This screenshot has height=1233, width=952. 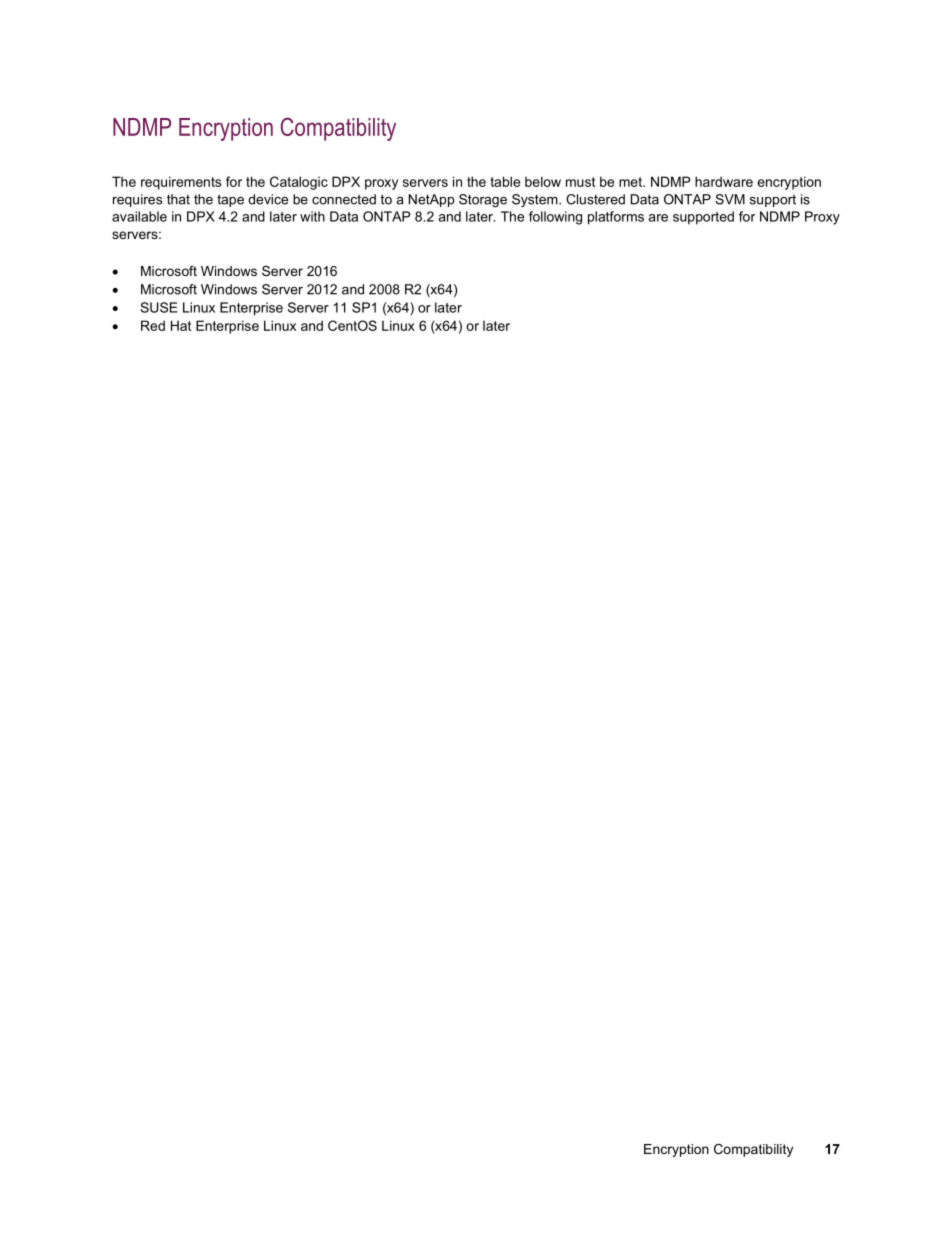 I want to click on SUSE, so click(x=159, y=307).
